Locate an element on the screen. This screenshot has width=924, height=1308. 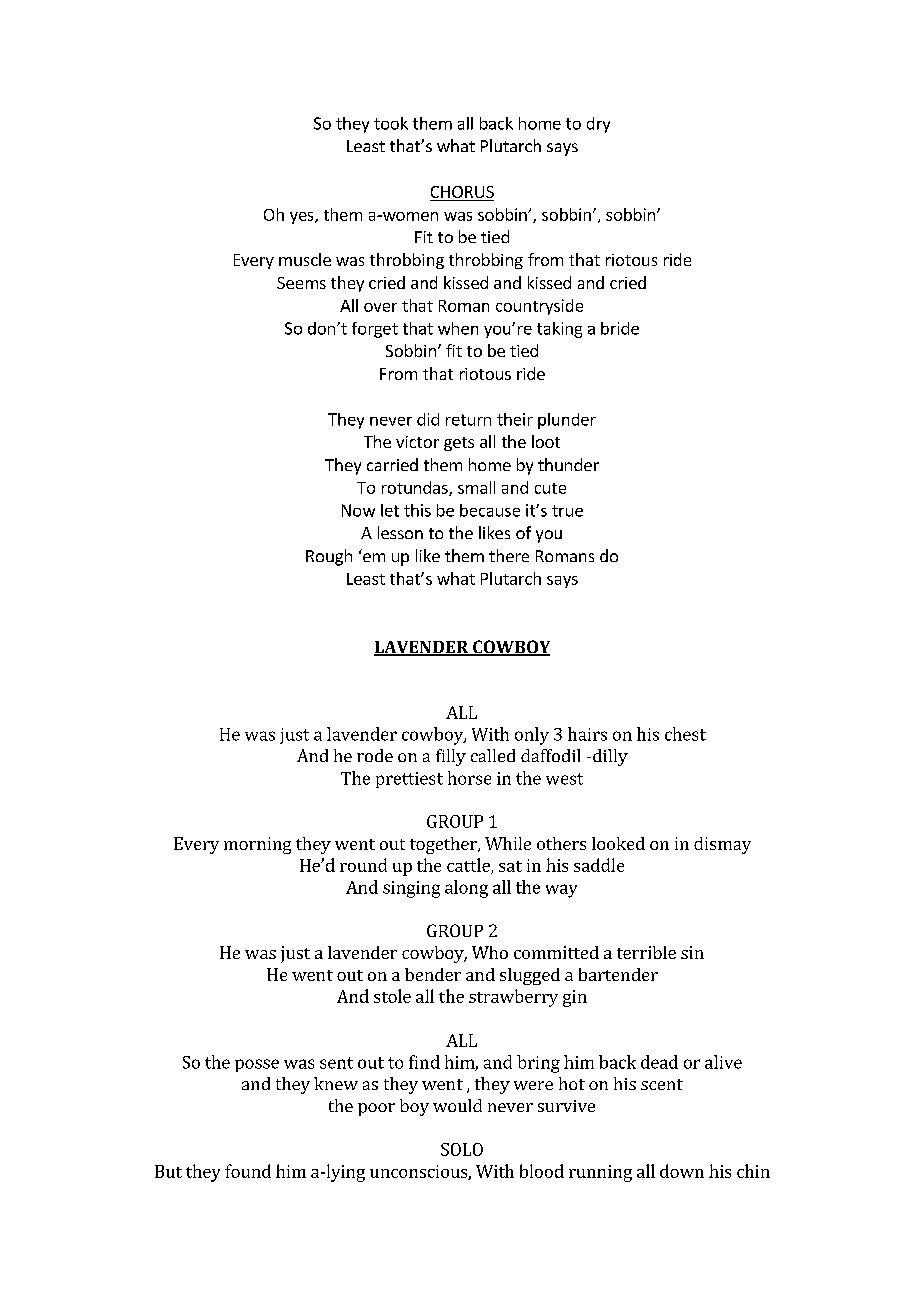
dry is located at coordinates (598, 125).
